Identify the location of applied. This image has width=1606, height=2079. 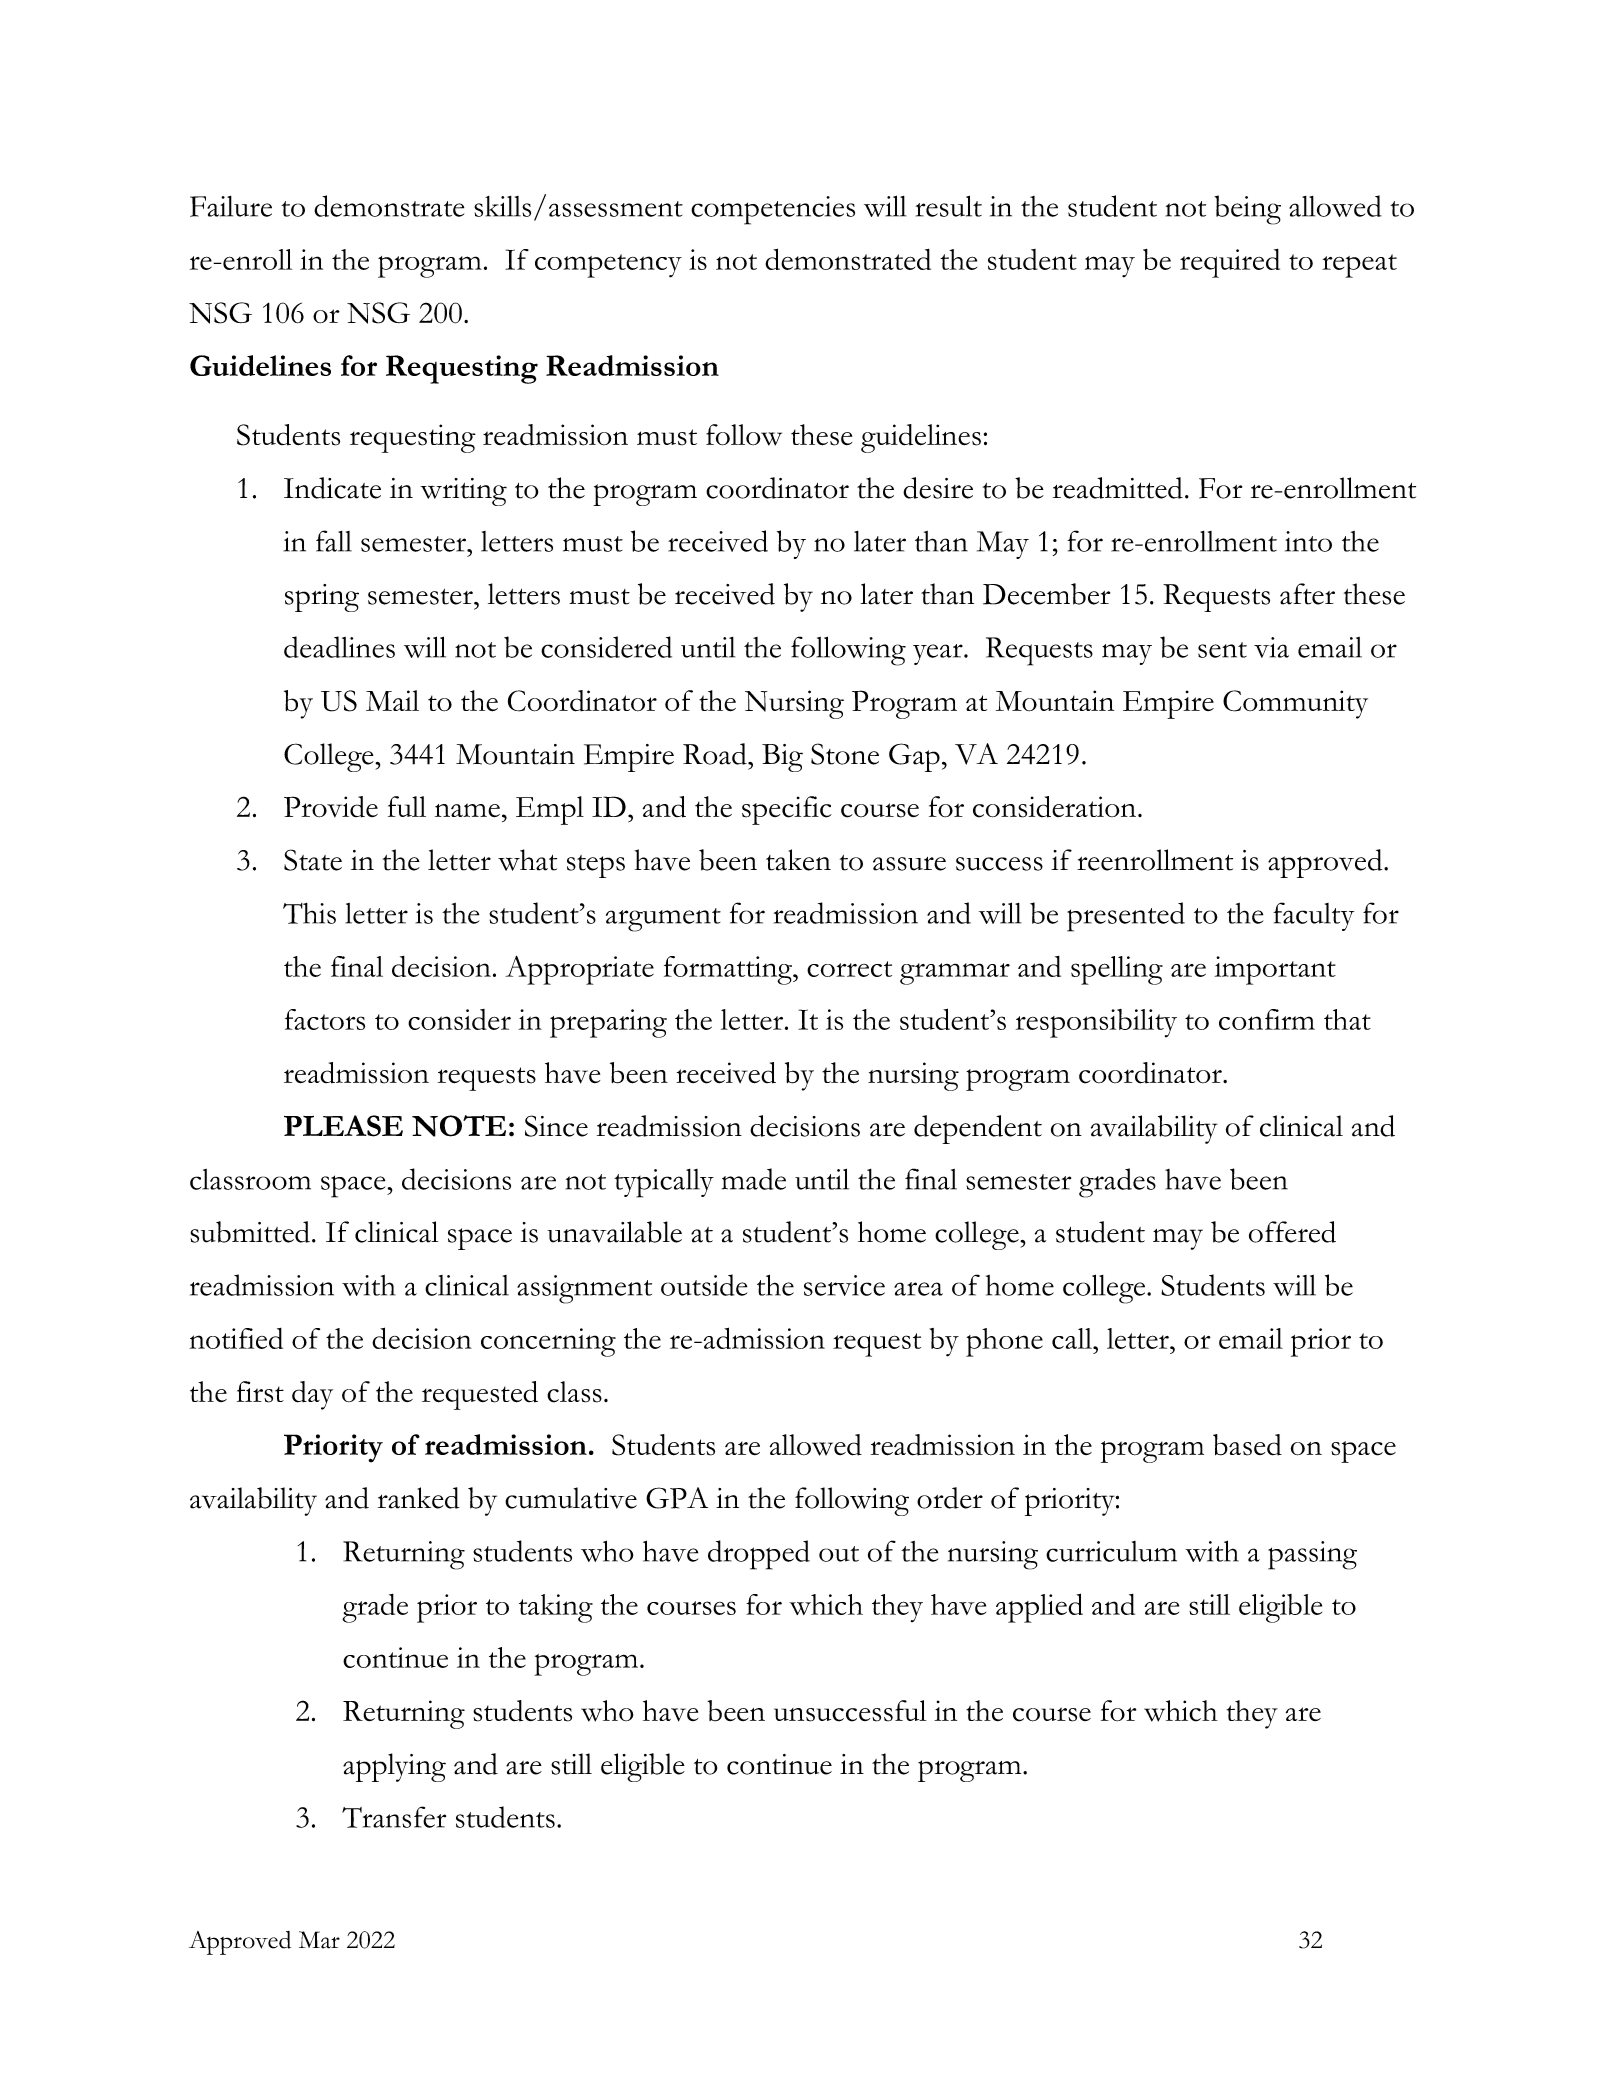
(1039, 1608).
